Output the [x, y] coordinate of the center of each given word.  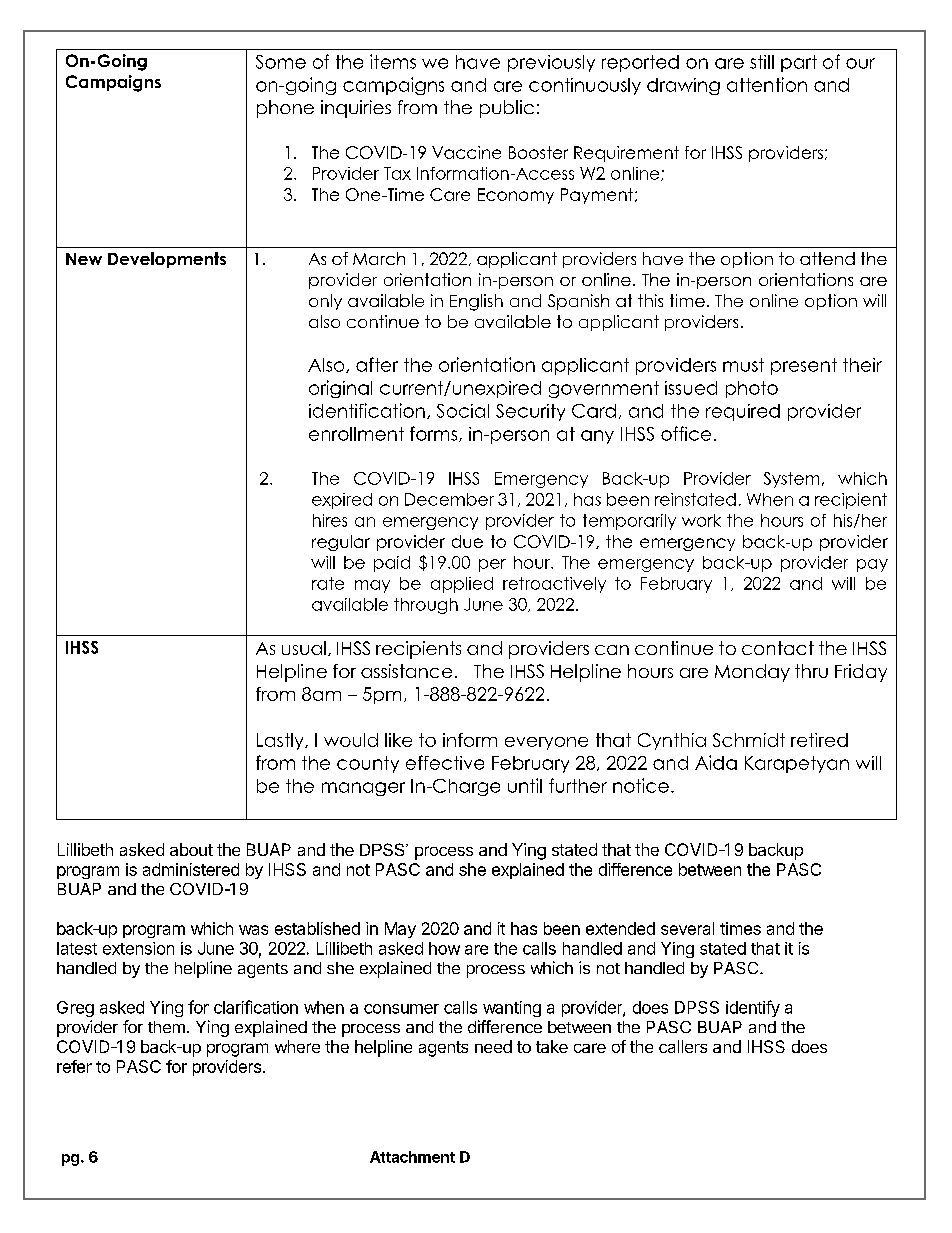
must [743, 365]
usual [304, 648]
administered [191, 869]
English [476, 302]
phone [285, 109]
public [507, 109]
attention [767, 84]
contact [778, 648]
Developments [167, 260]
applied [462, 585]
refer [74, 1066]
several [687, 928]
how [444, 948]
